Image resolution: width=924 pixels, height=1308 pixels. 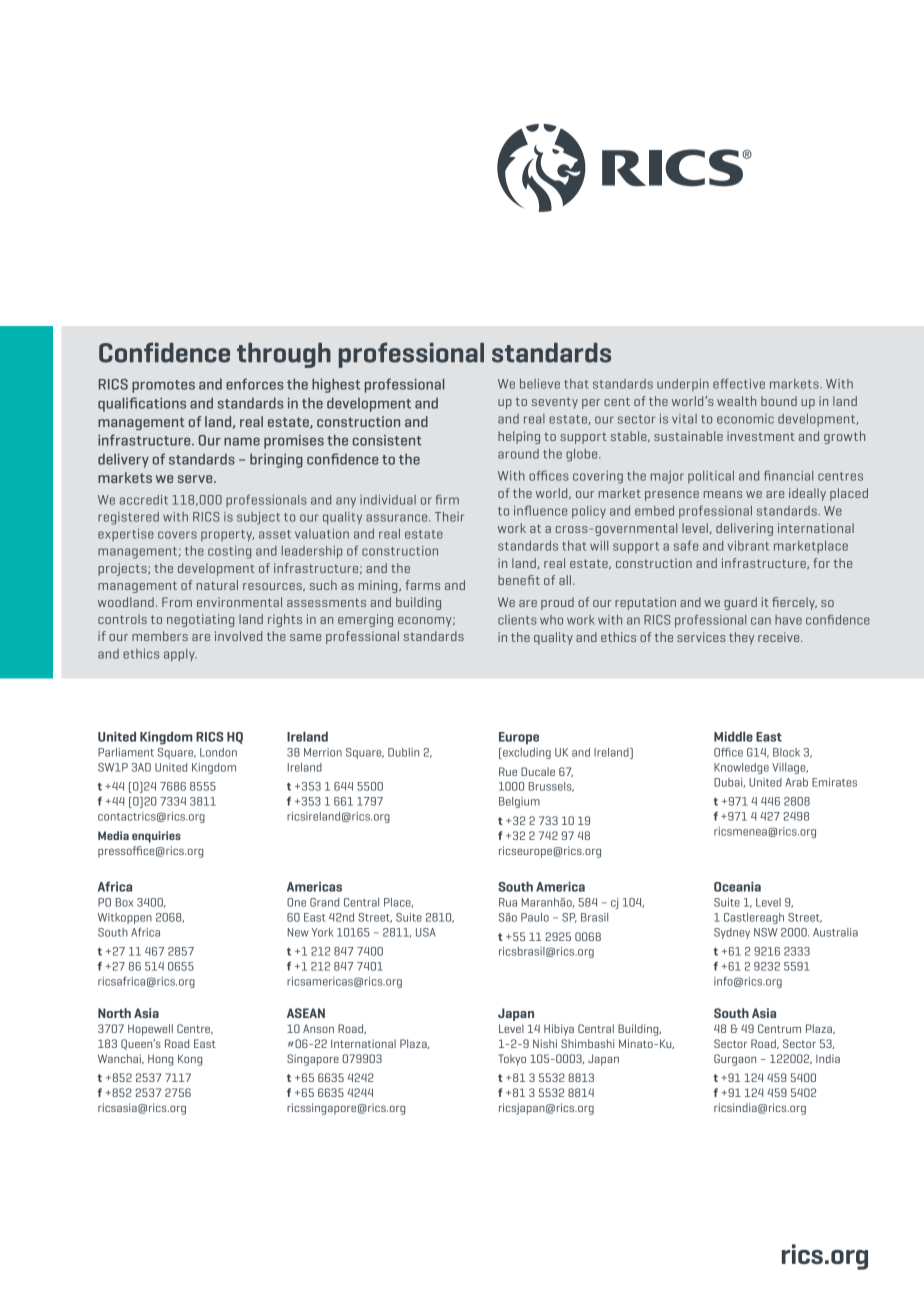 What do you see at coordinates (218, 752) in the screenshot?
I see `London` at bounding box center [218, 752].
